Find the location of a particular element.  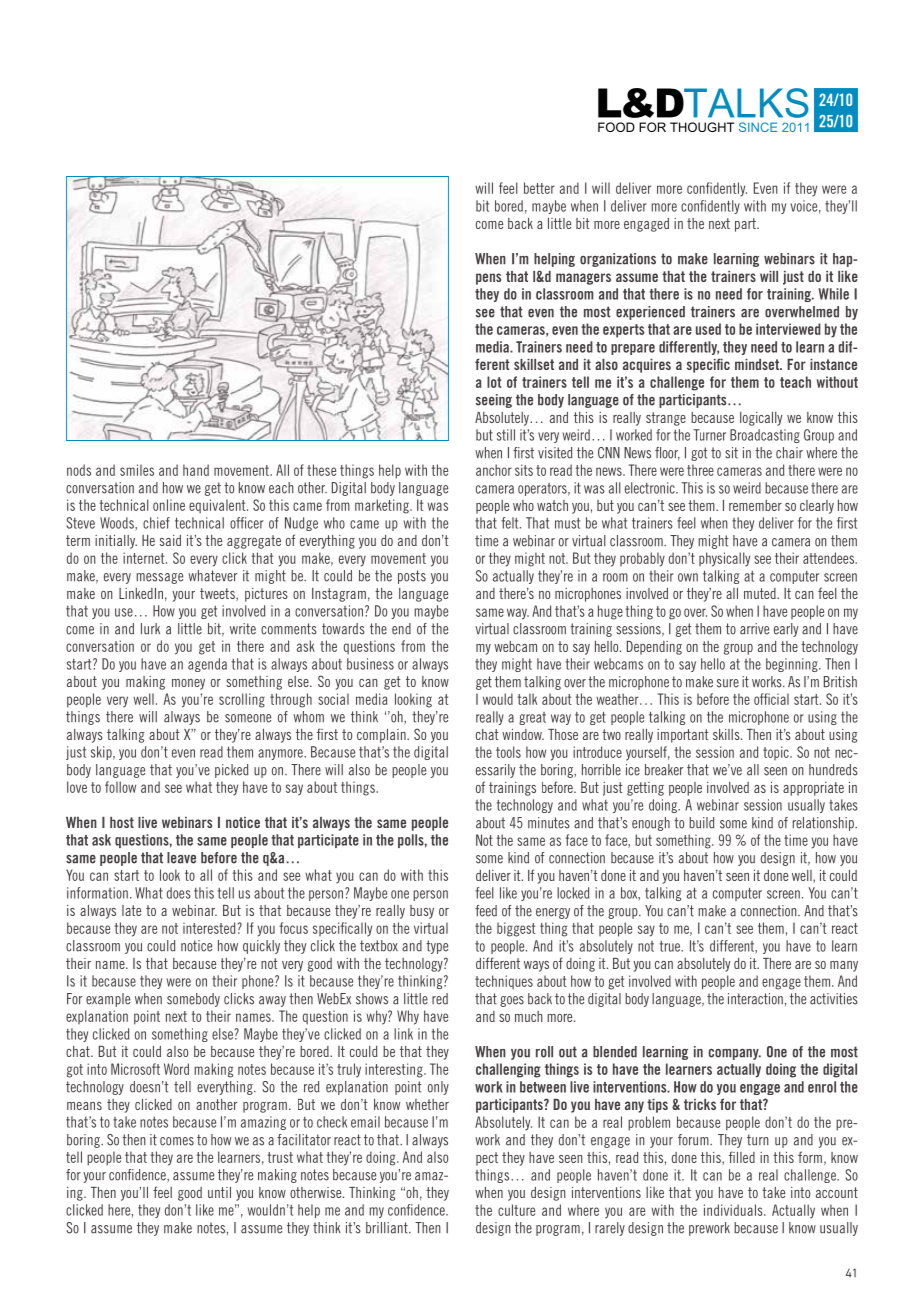

better is located at coordinates (539, 188).
